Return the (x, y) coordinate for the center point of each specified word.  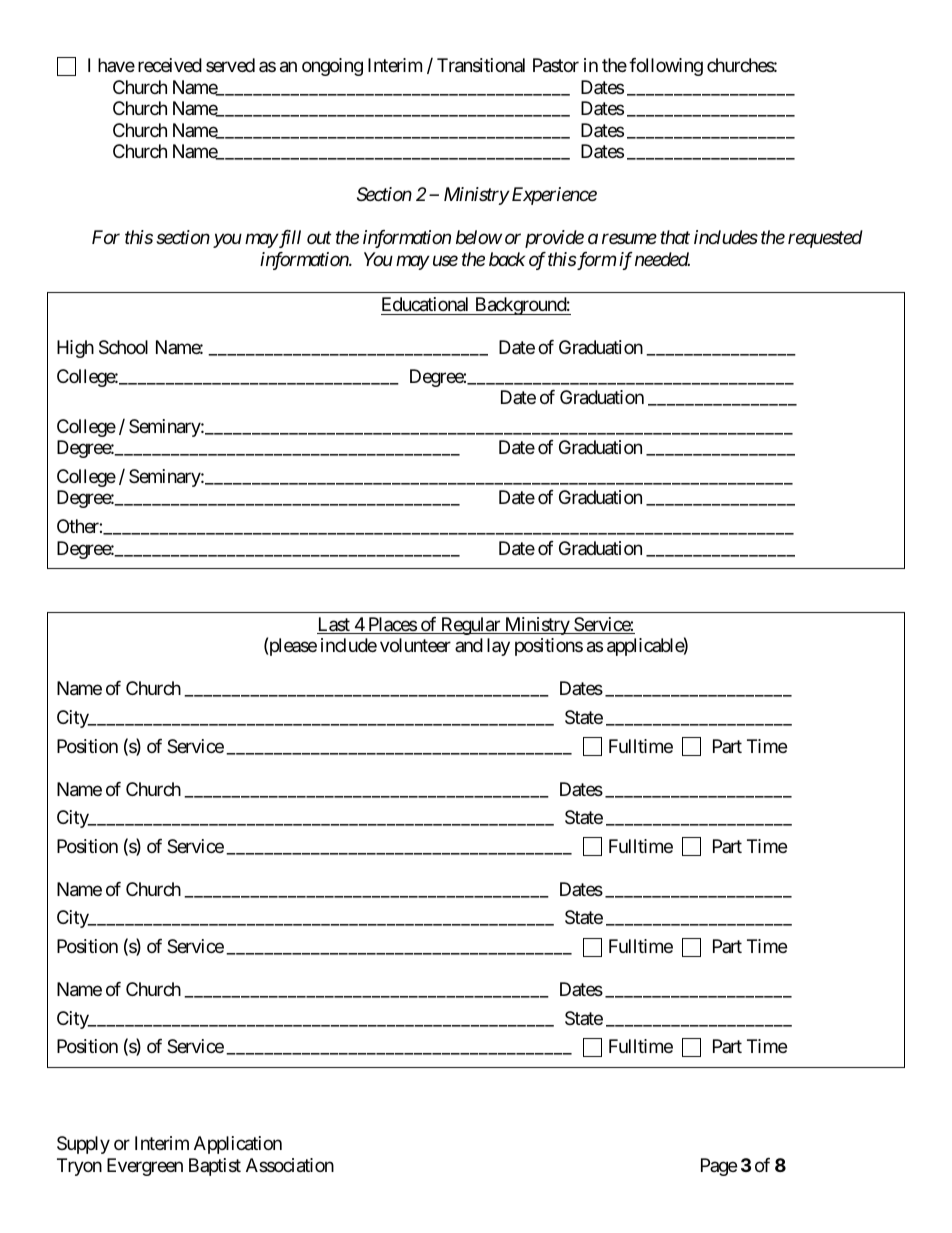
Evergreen (145, 1167)
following (666, 67)
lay (498, 647)
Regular (470, 626)
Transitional (481, 65)
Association (290, 1165)
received (170, 65)
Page (719, 1167)
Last (334, 625)
